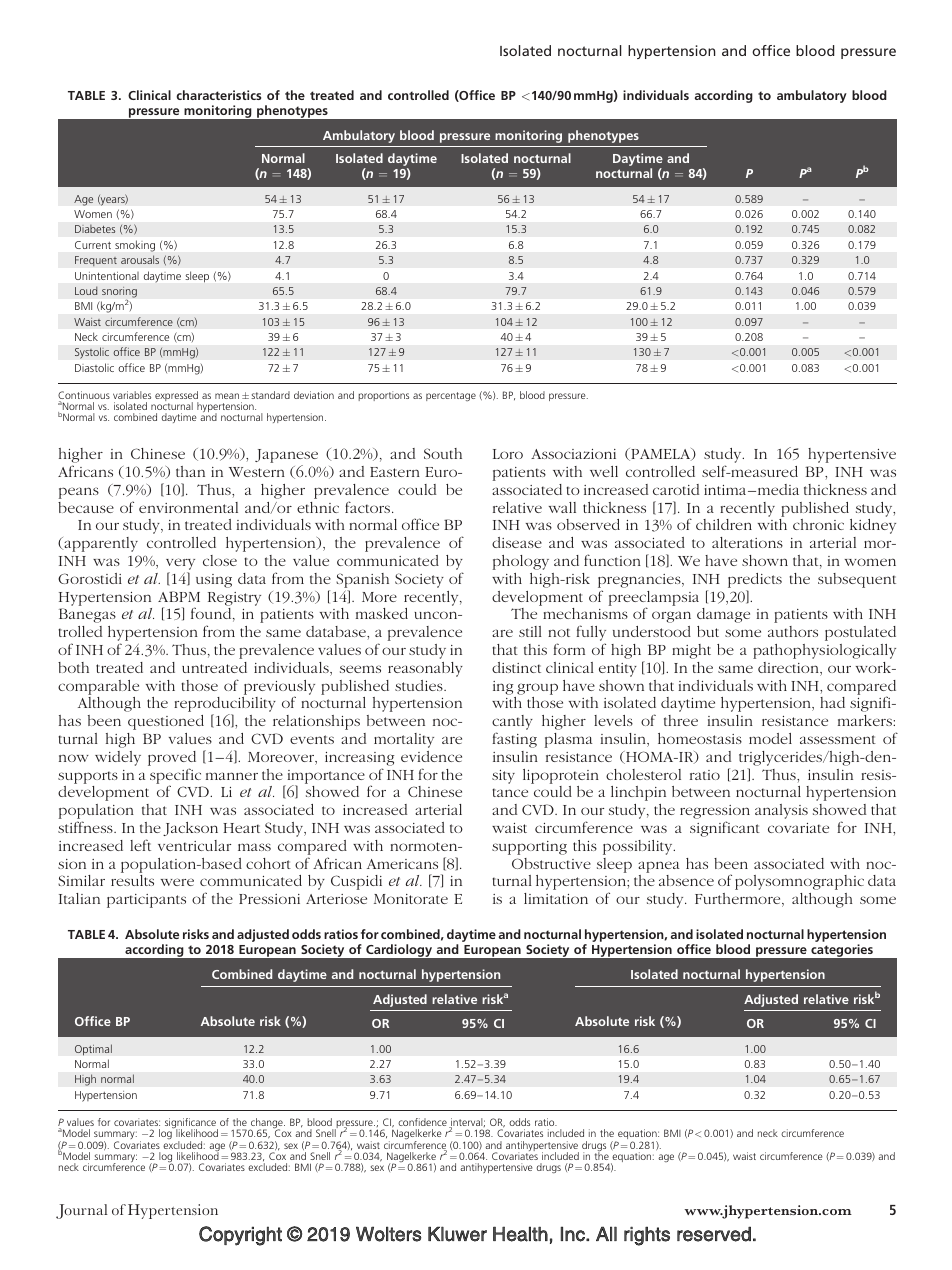 This screenshot has width=952, height=1270. What do you see at coordinates (529, 848) in the screenshot?
I see `supporting` at bounding box center [529, 848].
